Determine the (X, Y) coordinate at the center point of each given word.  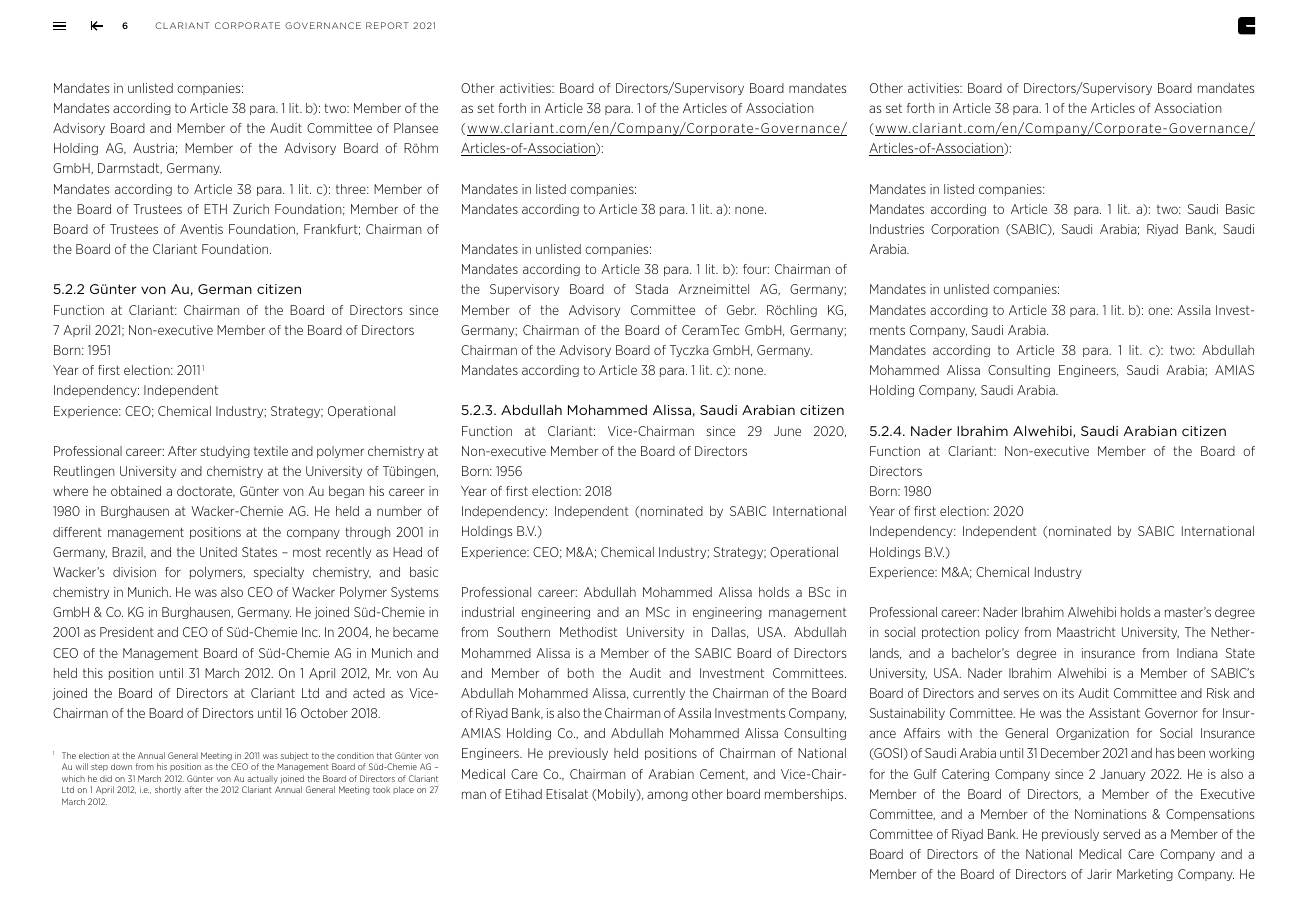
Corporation (965, 230)
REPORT (387, 25)
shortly (168, 790)
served (1121, 834)
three (352, 189)
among (667, 796)
